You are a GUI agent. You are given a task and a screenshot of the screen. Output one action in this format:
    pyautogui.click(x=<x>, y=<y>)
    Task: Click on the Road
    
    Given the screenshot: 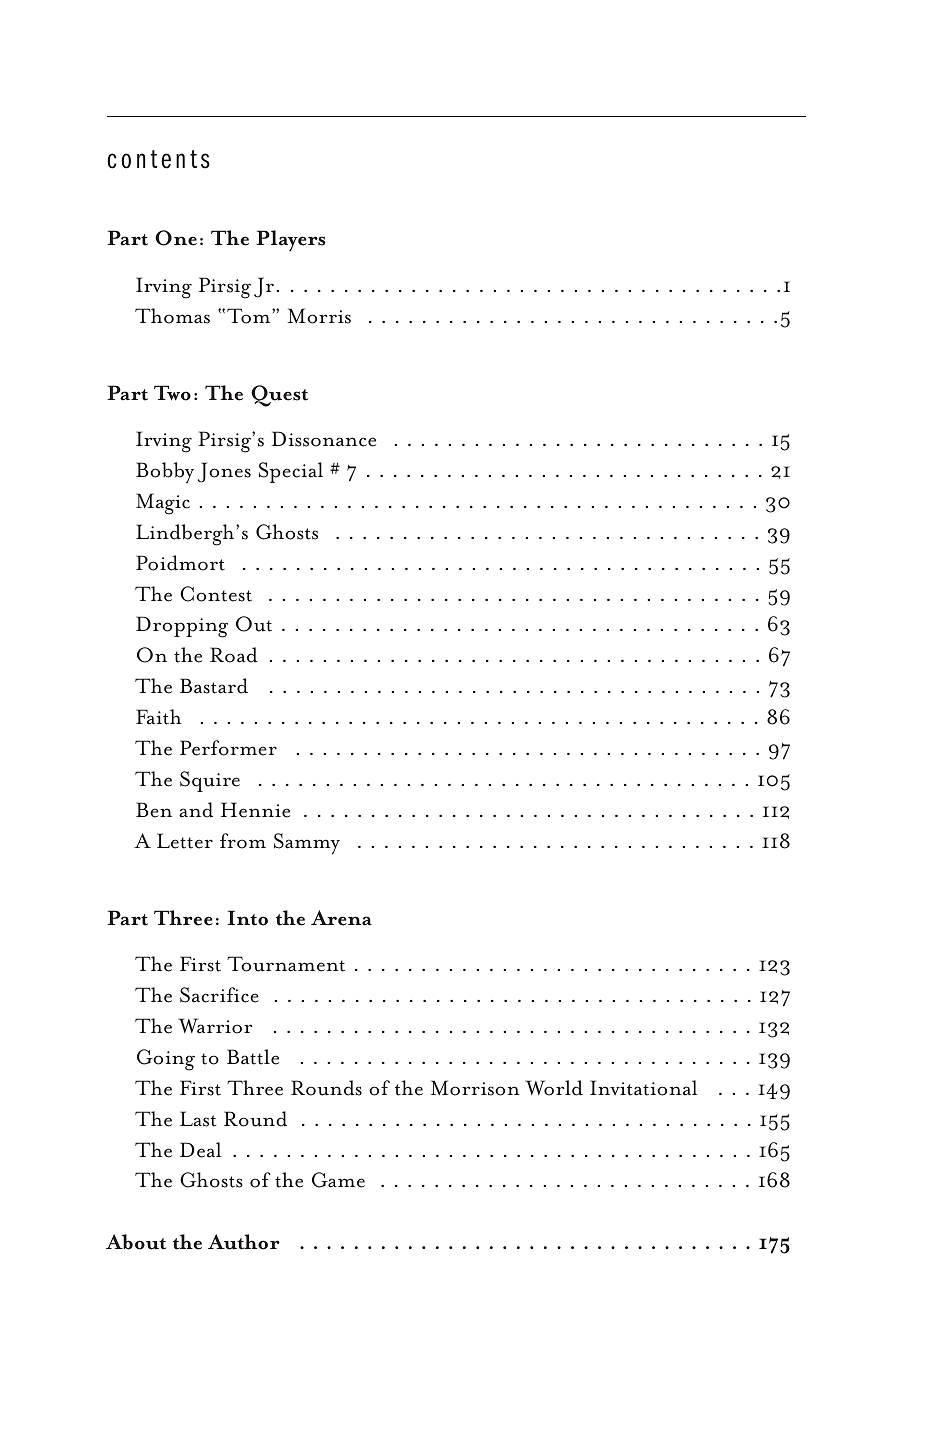 What is the action you would take?
    pyautogui.click(x=234, y=655)
